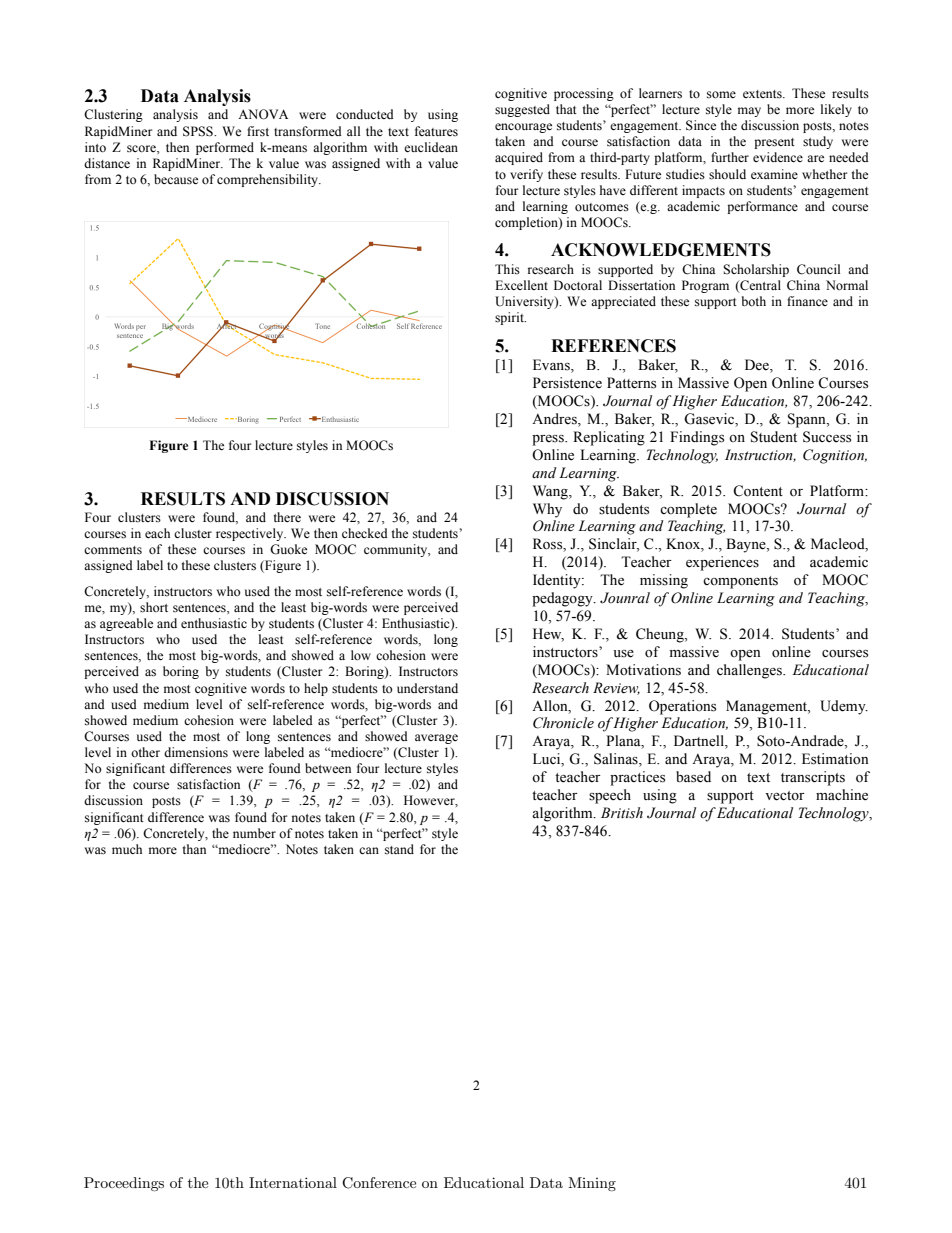  I want to click on short, so click(154, 607).
